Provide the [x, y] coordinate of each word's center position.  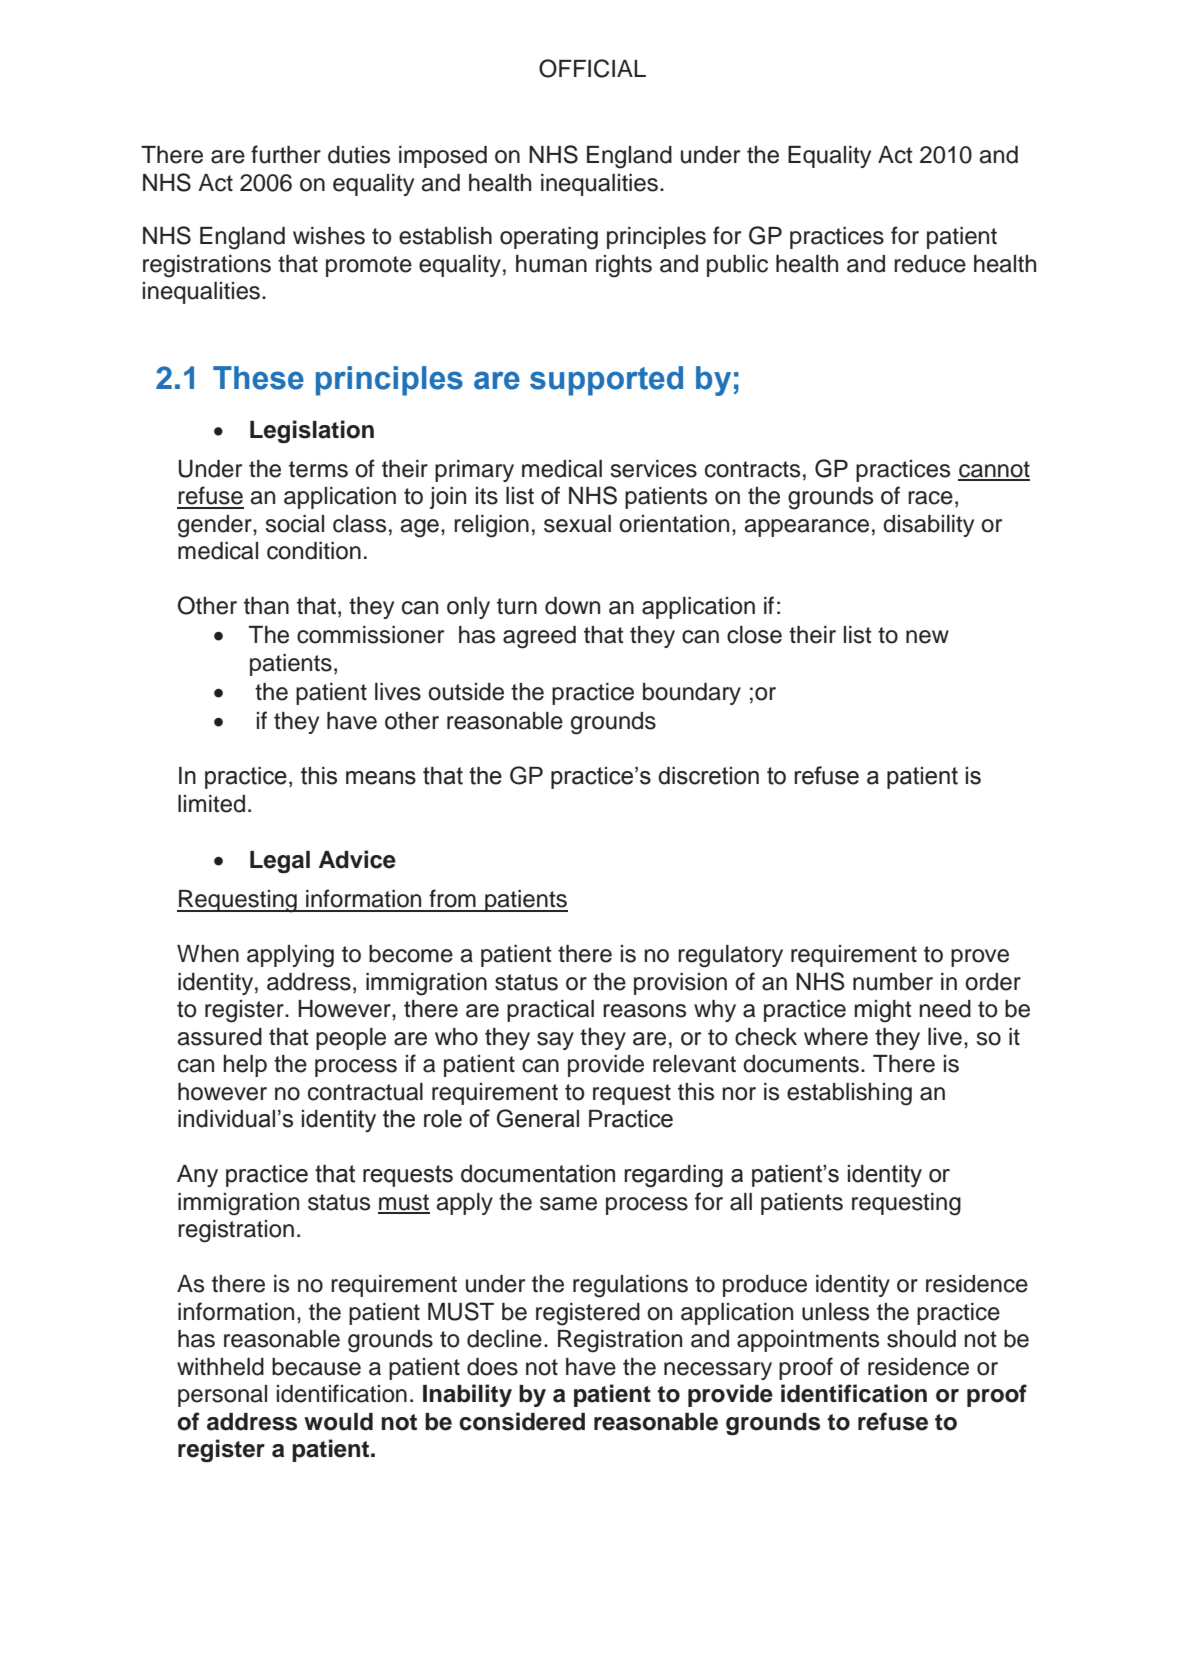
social [295, 524]
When [208, 954]
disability [928, 526]
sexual [577, 524]
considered [522, 1421]
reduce [930, 264]
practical [550, 1011]
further [286, 154]
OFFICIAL [592, 68]
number [893, 982]
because [316, 1367]
